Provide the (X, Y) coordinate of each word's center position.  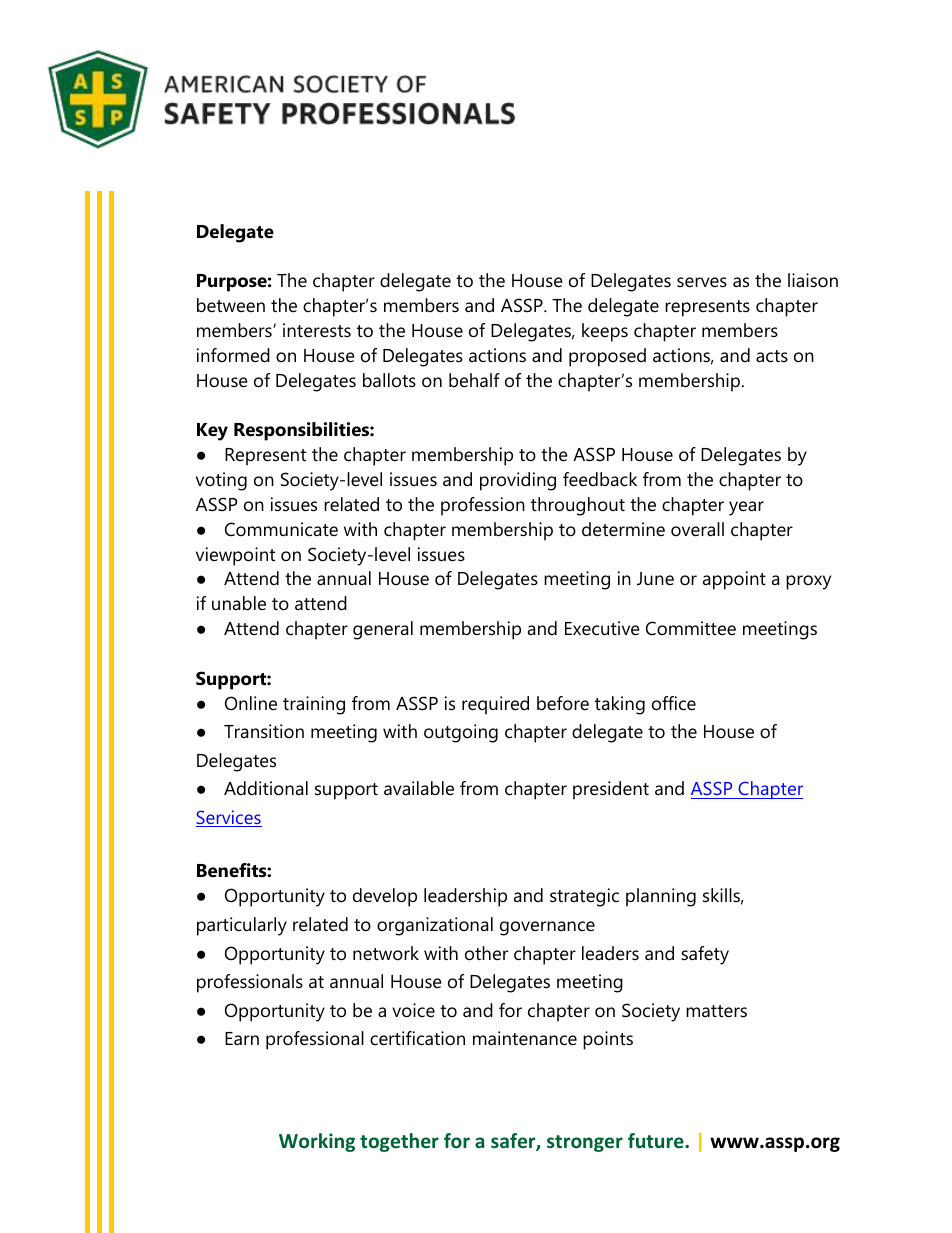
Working (317, 1142)
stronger (585, 1143)
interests (317, 330)
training (314, 705)
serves (702, 282)
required (495, 705)
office (674, 703)
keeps (605, 332)
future (657, 1140)
